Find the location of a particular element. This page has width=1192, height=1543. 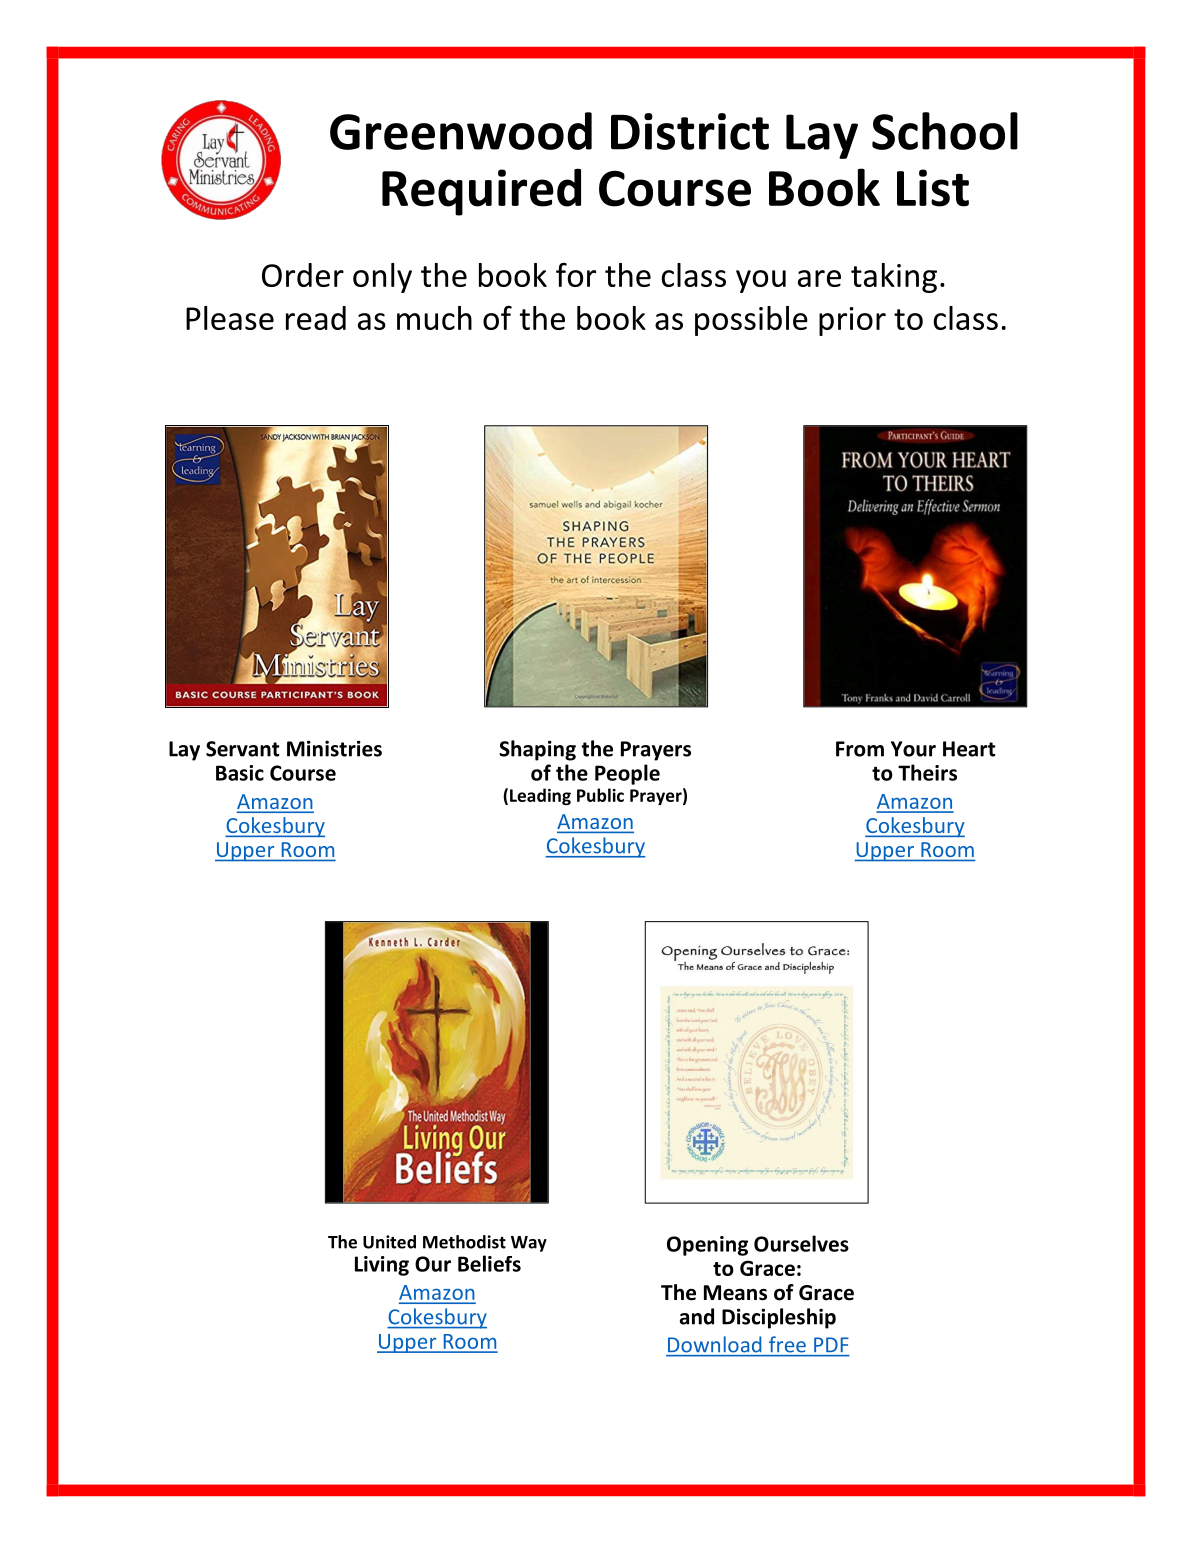

Basic is located at coordinates (240, 773).
